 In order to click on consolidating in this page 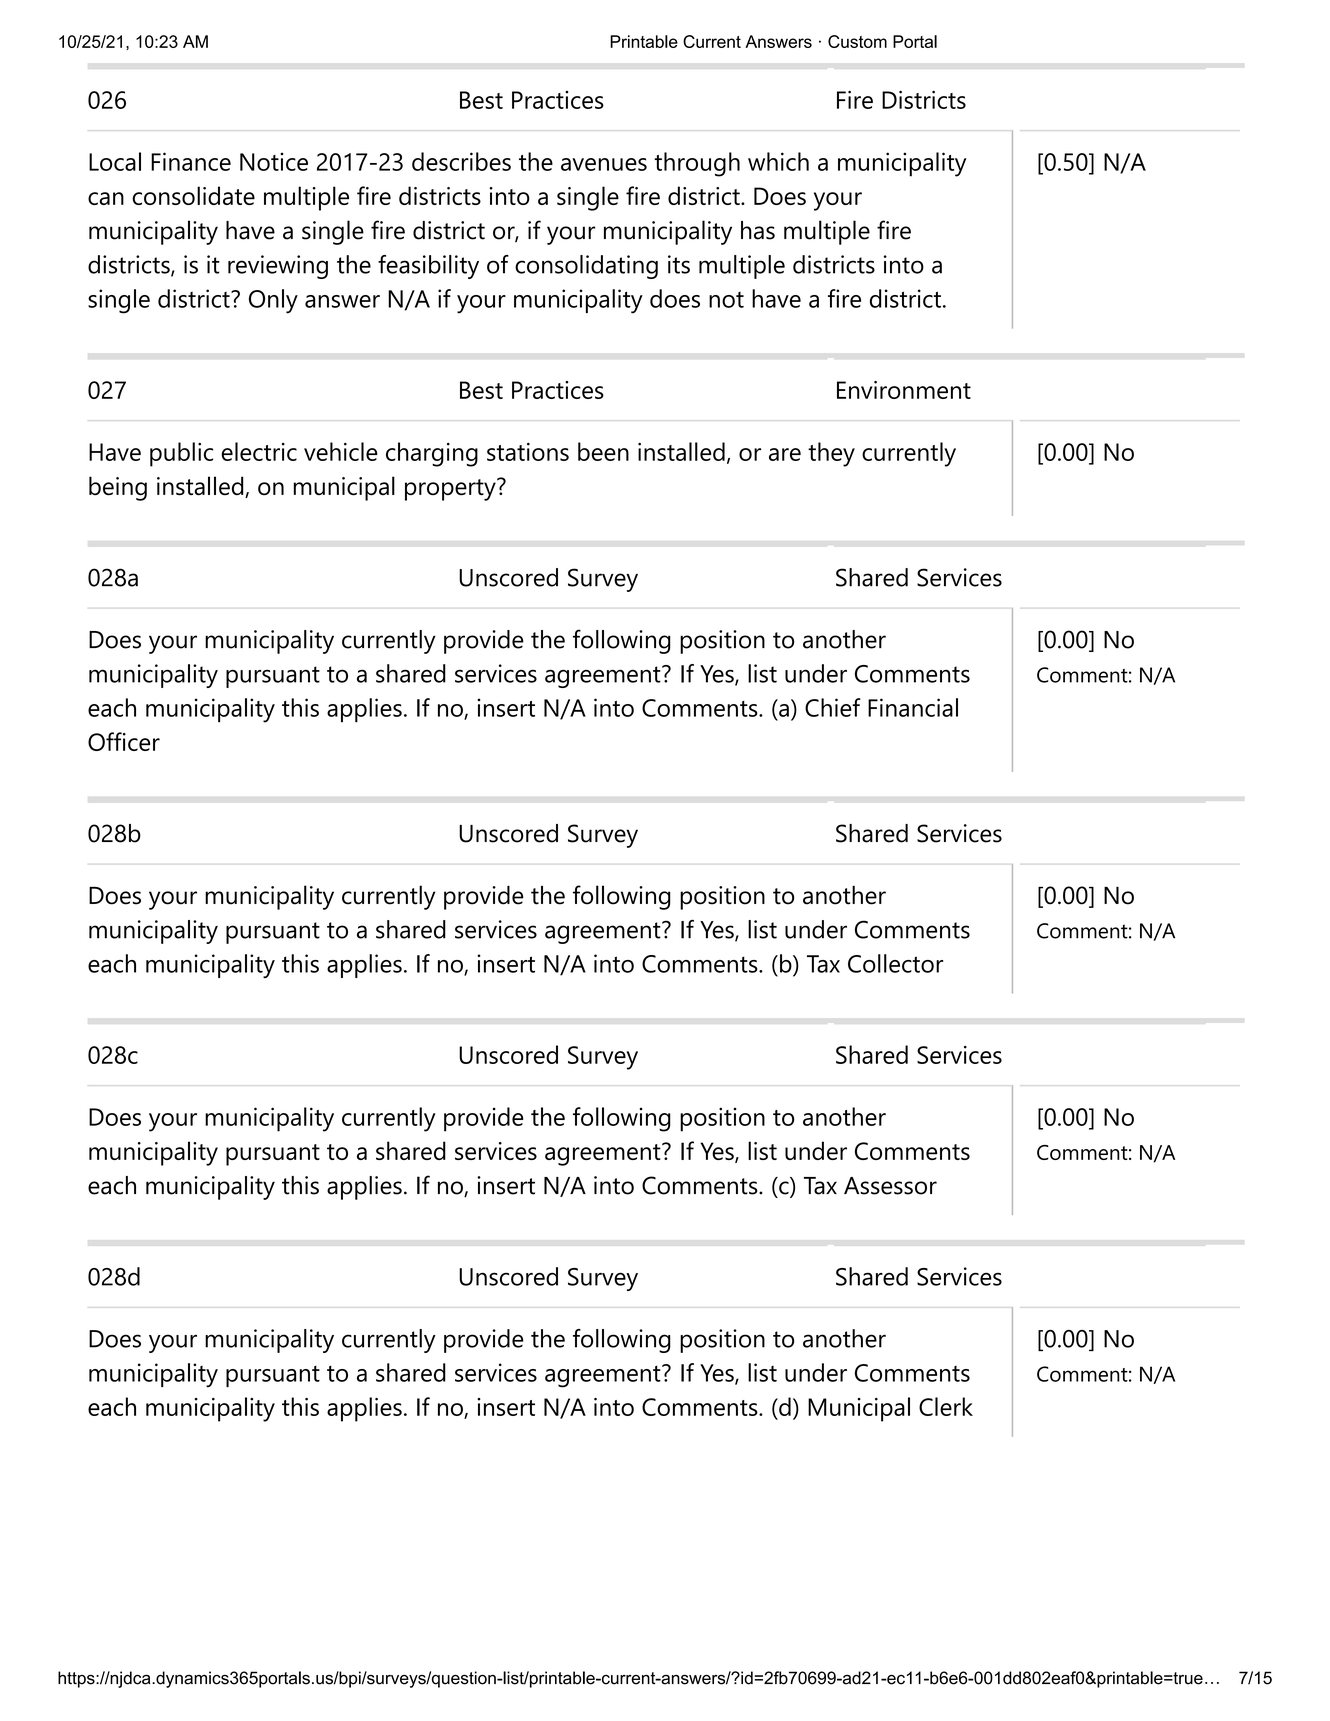, I will do `click(586, 267)`.
